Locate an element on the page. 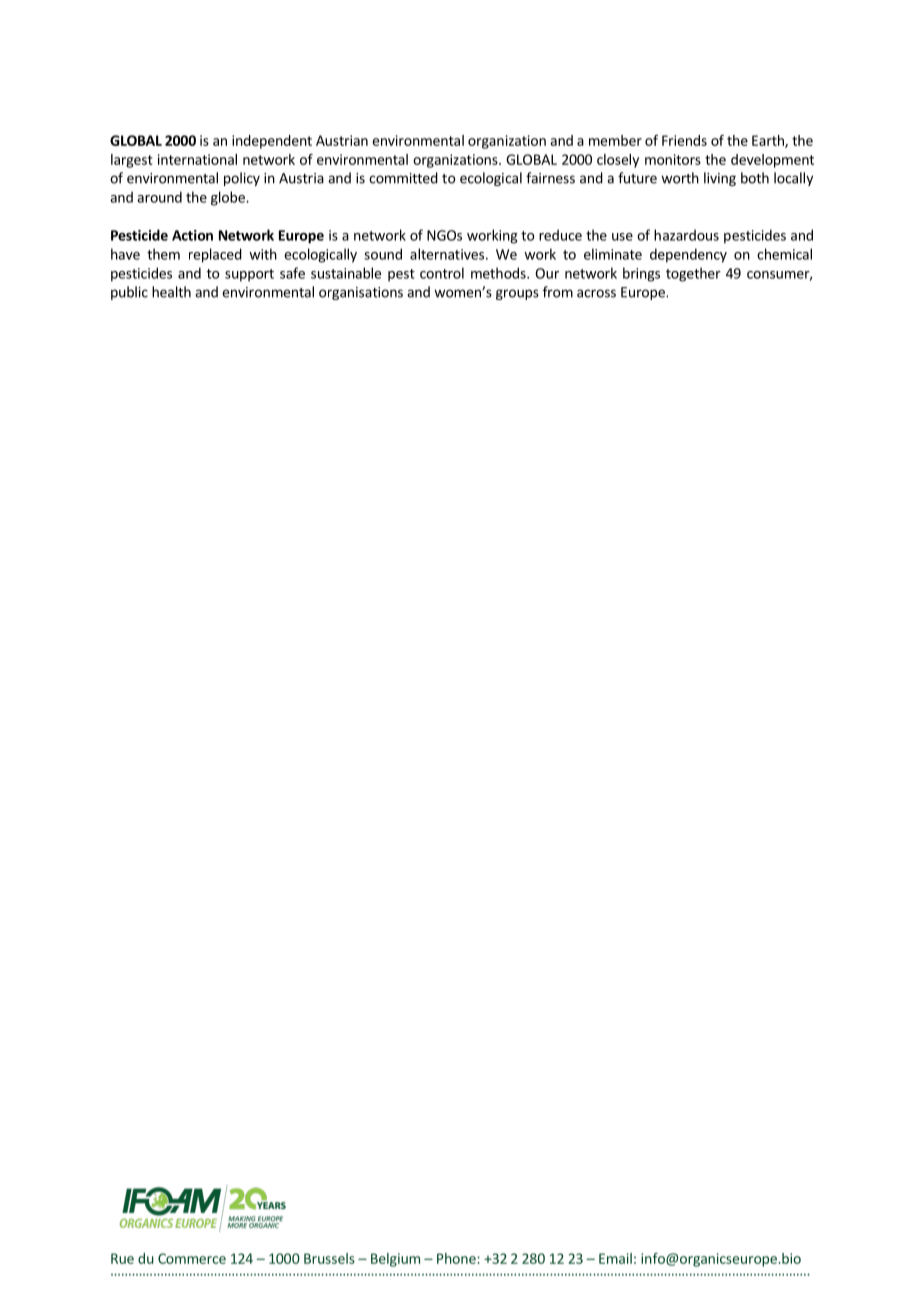 The width and height of the image is (924, 1308). public is located at coordinates (129, 293).
